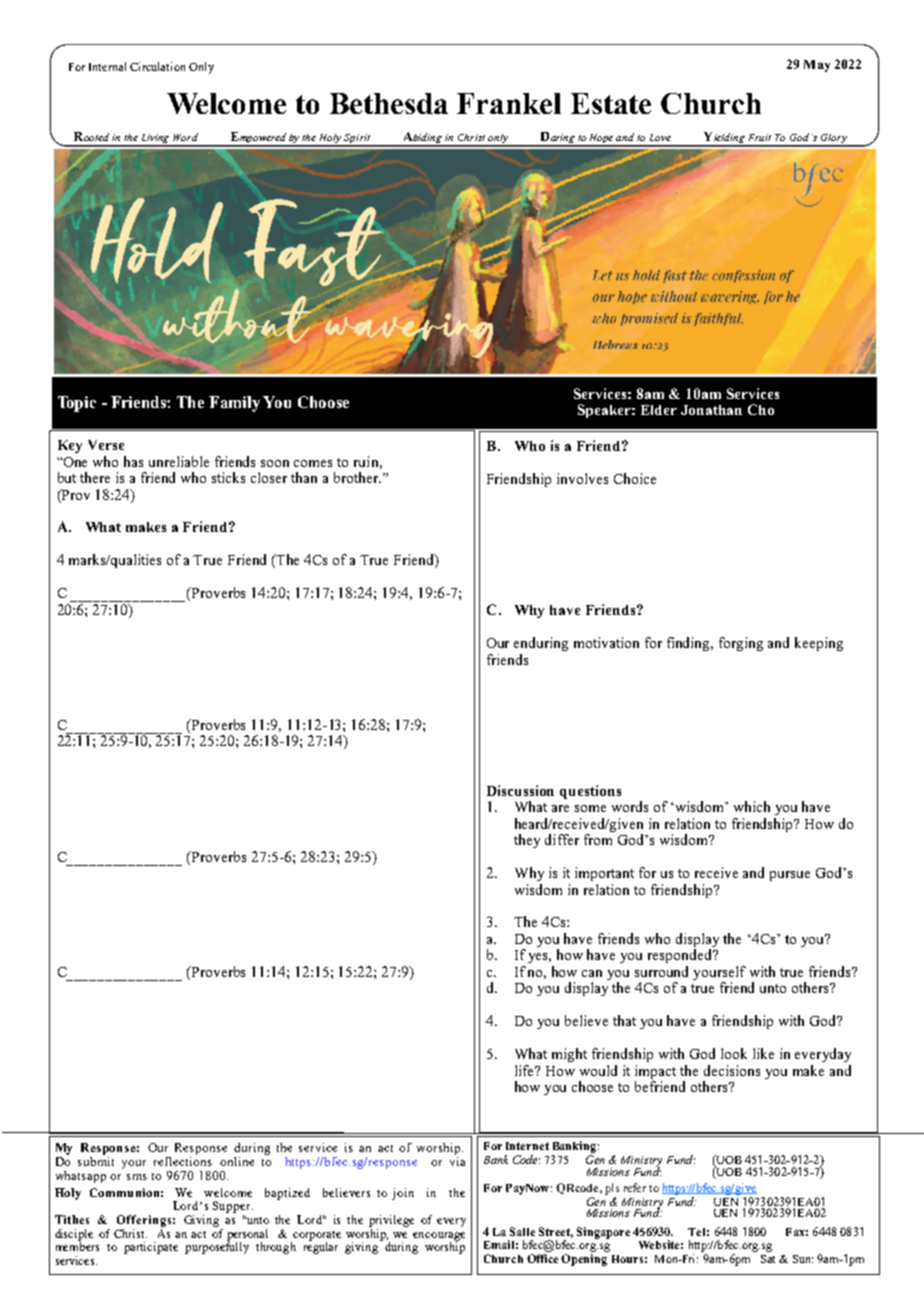  Describe the element at coordinates (151, 1248) in the page. I see `participate` at that location.
